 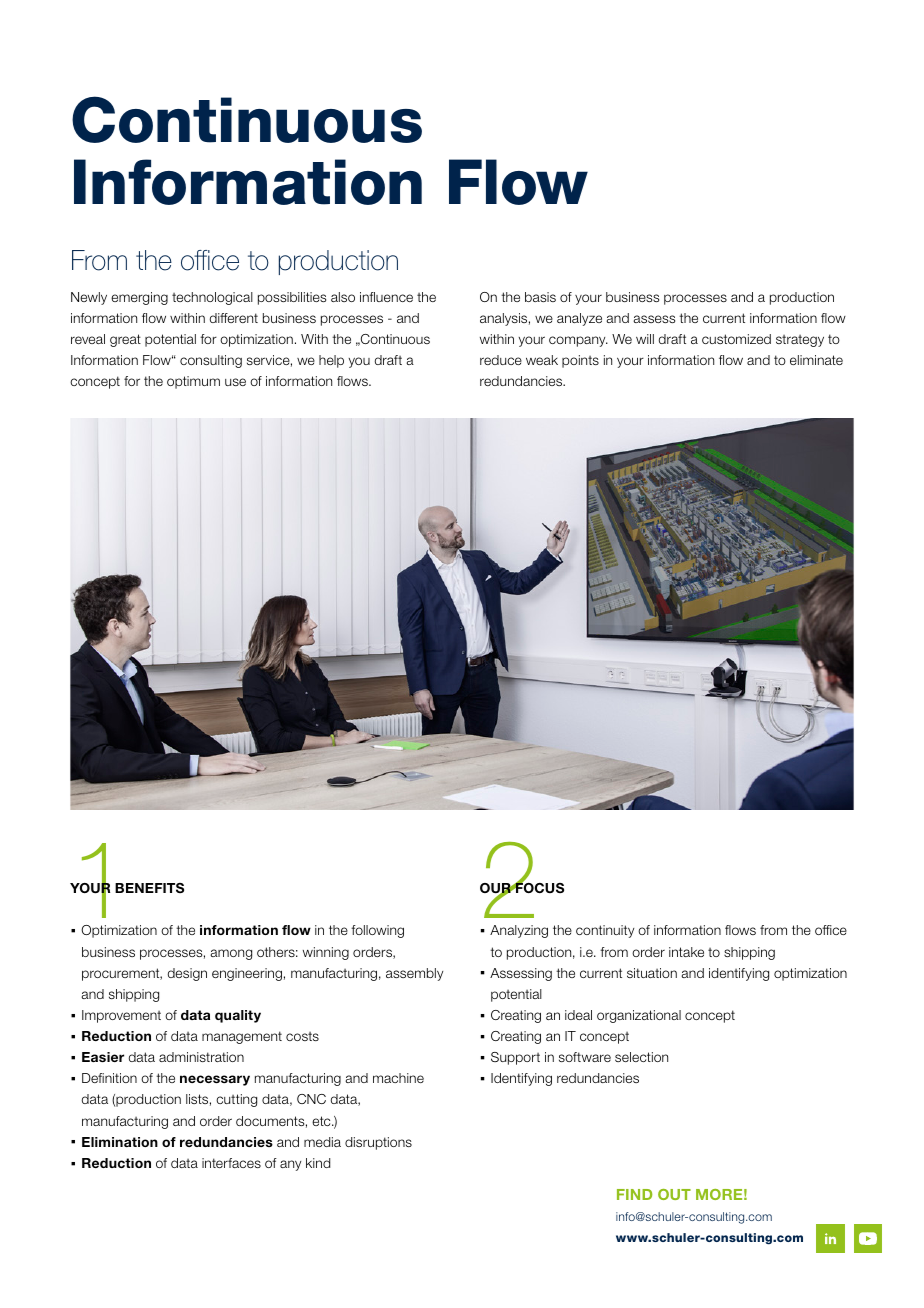 I want to click on emerging, so click(x=139, y=298).
